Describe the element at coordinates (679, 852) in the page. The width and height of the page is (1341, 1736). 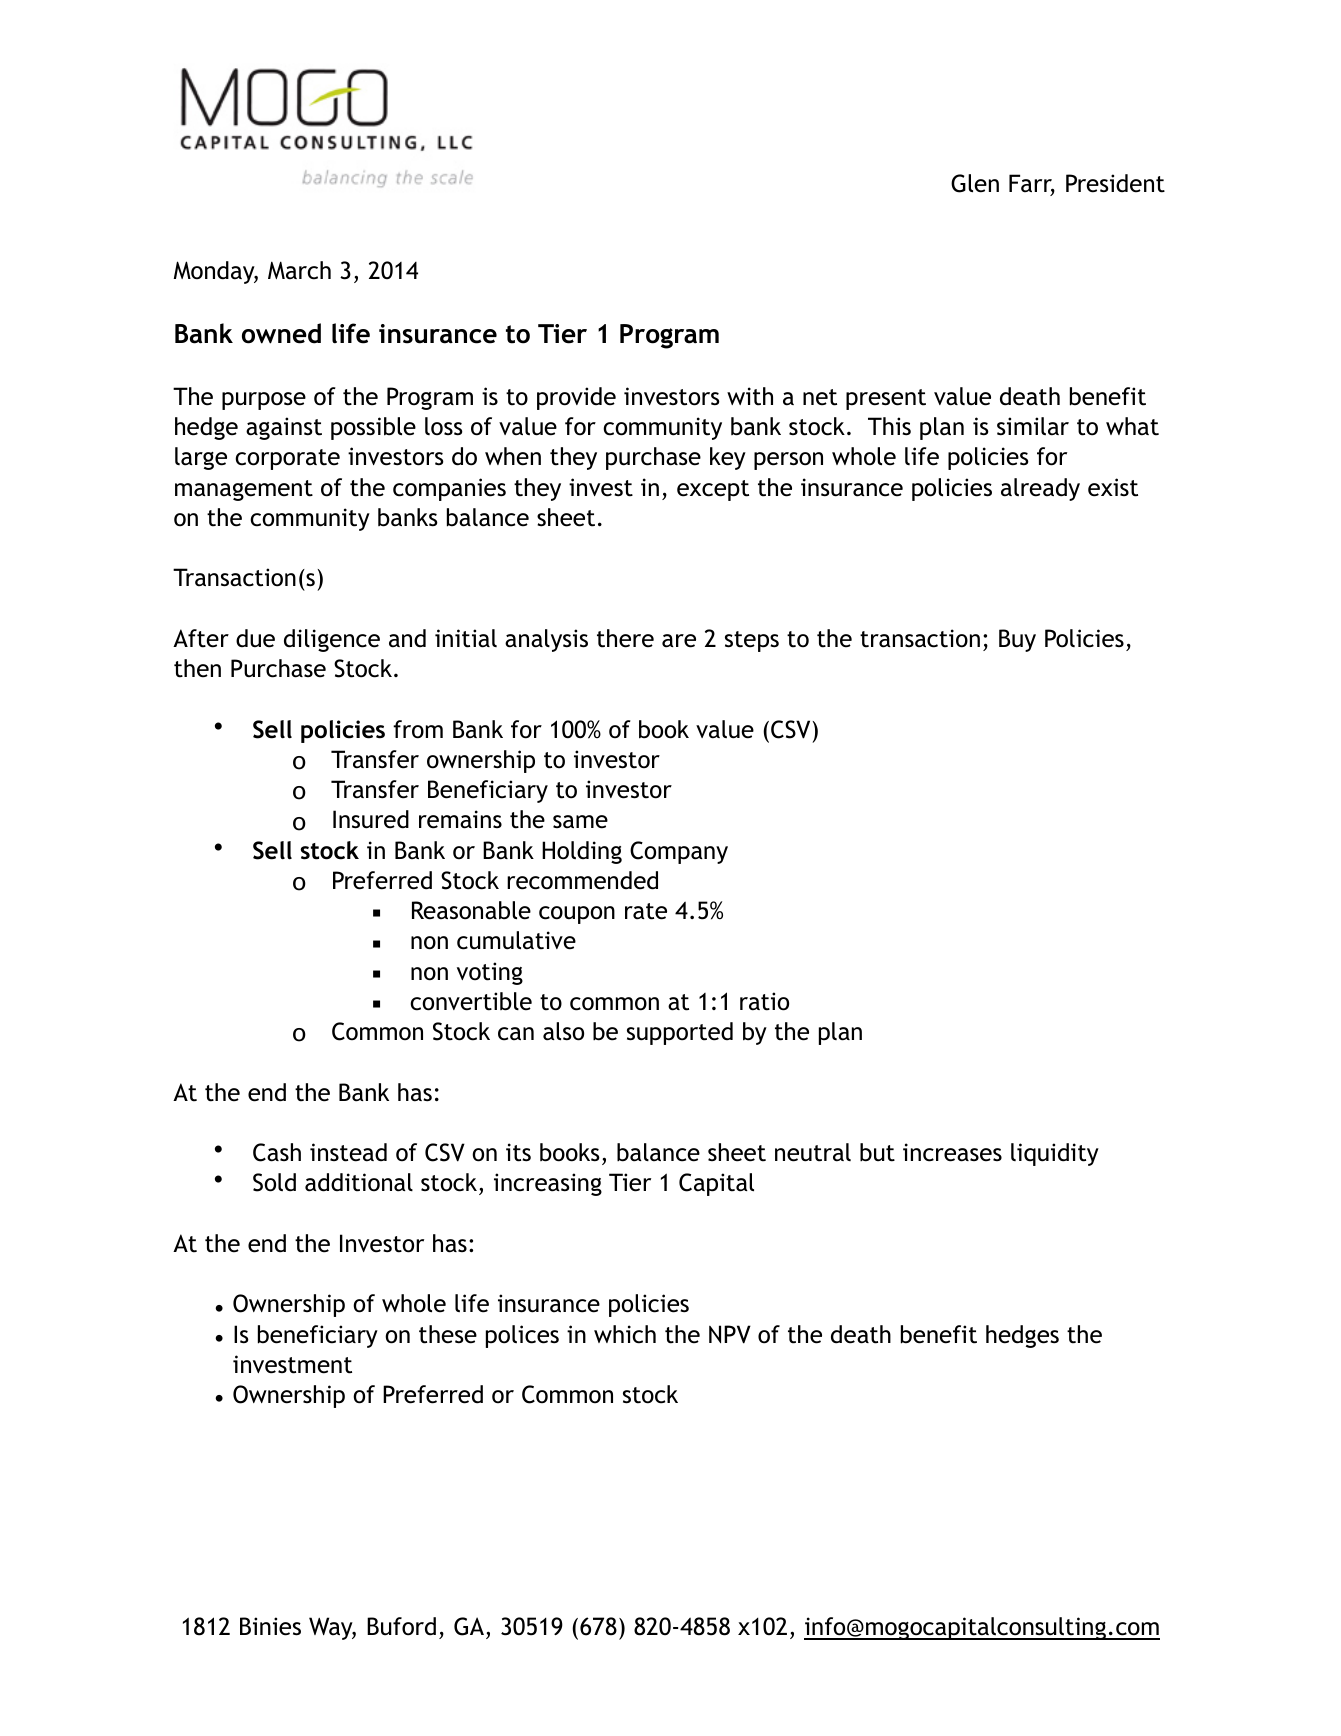
I see `Company` at that location.
